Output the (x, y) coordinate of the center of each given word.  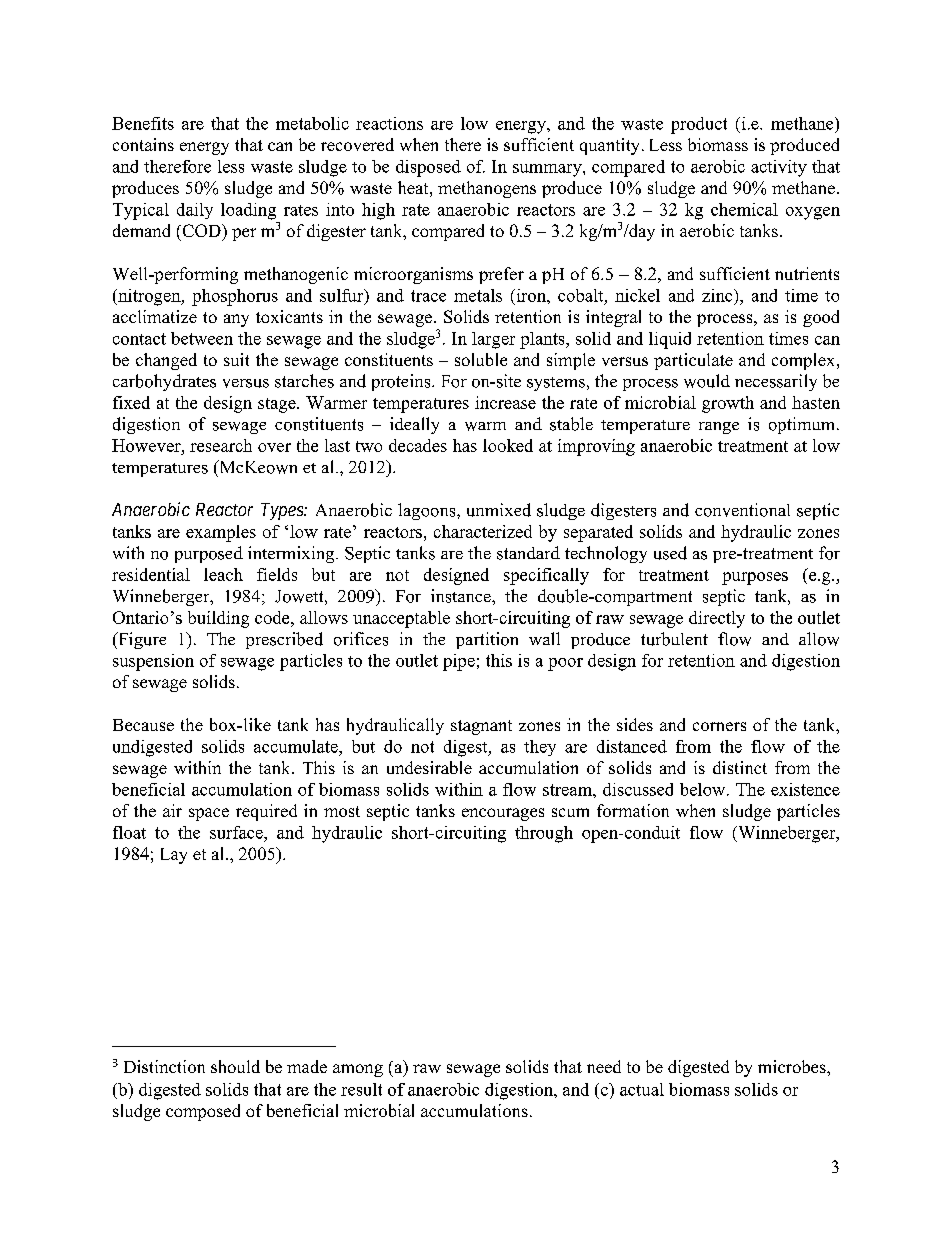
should (235, 1066)
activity (779, 168)
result (361, 1089)
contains (143, 144)
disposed (428, 168)
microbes (793, 1066)
